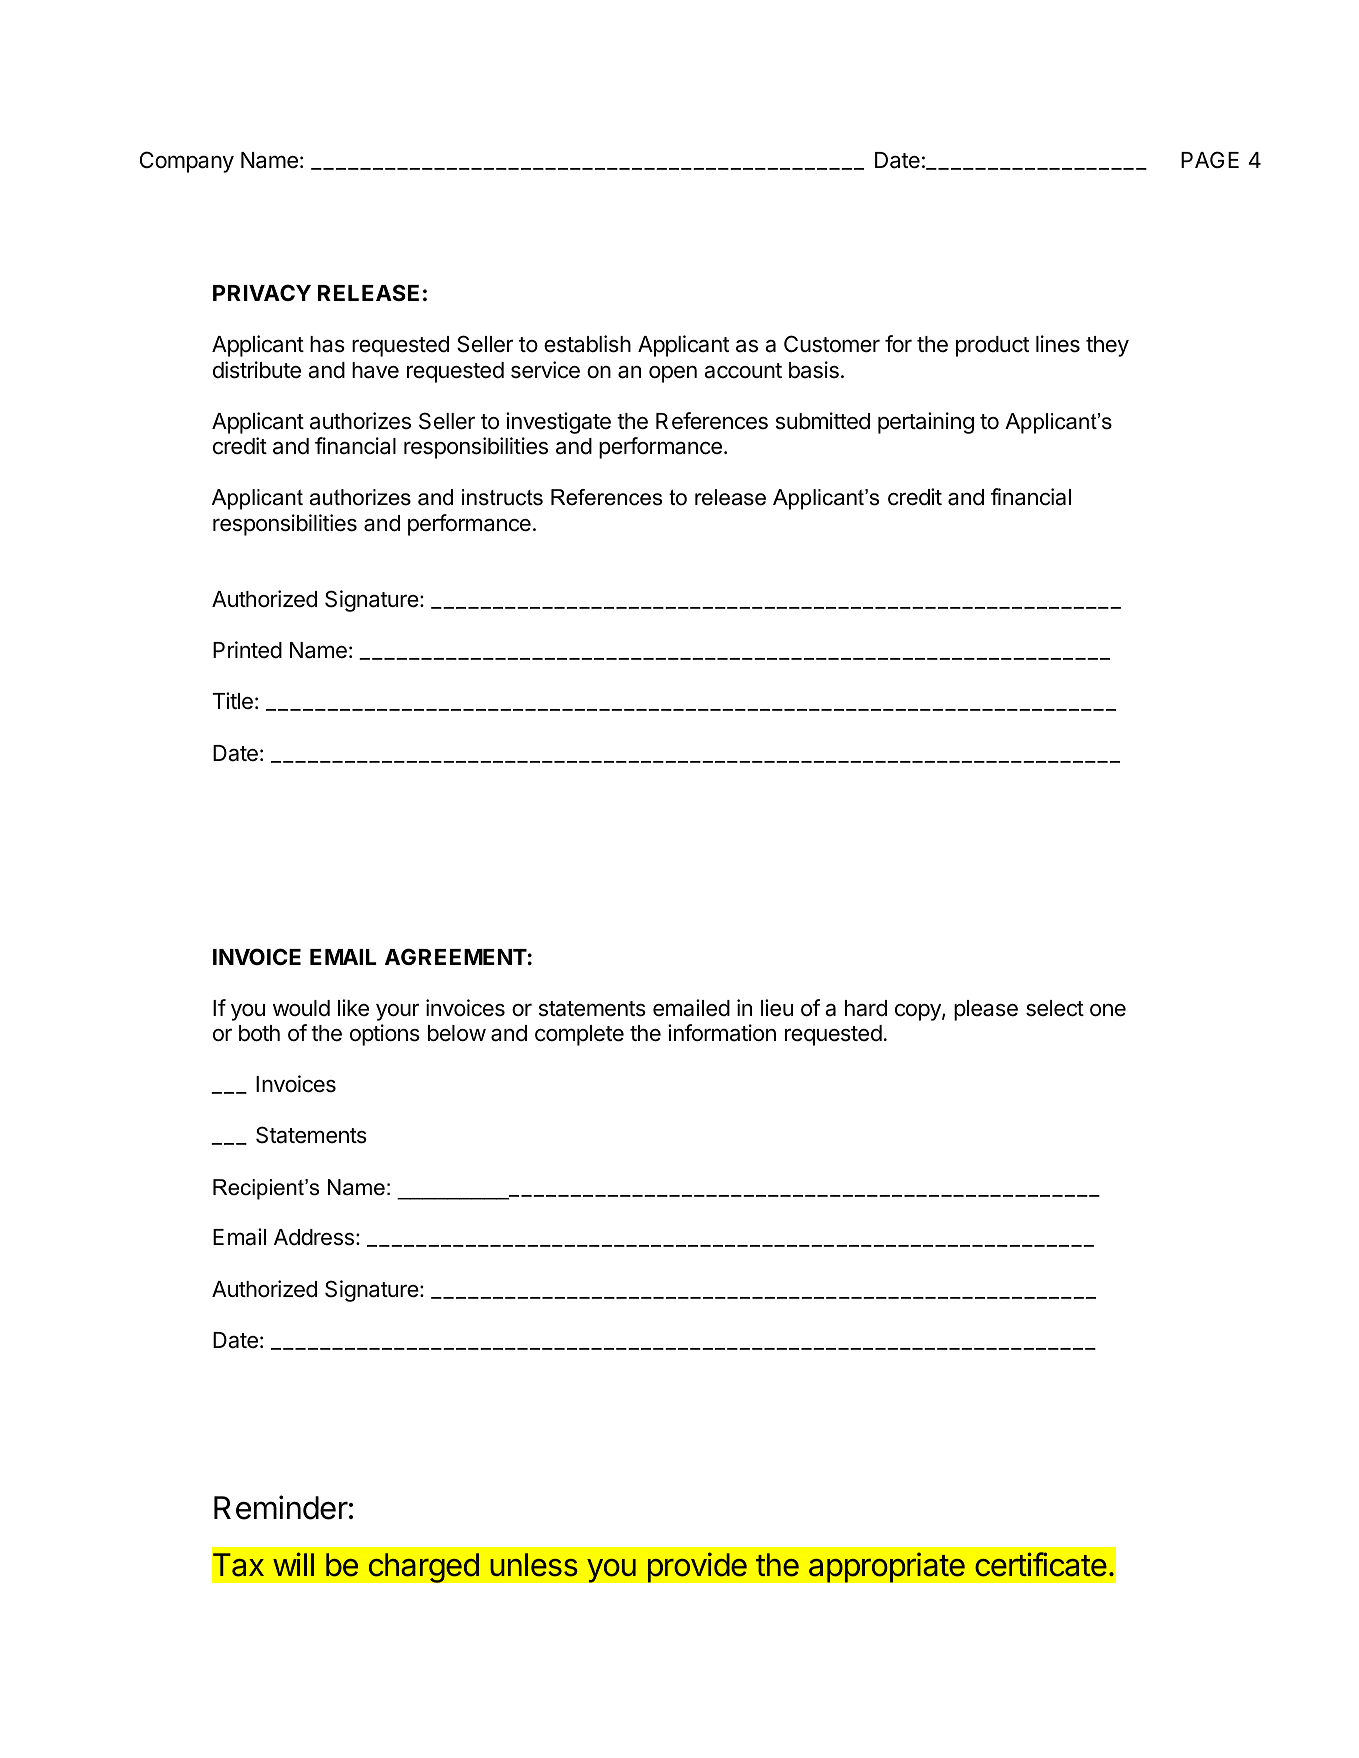 Image resolution: width=1359 pixels, height=1758 pixels. What do you see at coordinates (187, 162) in the image?
I see `Company` at bounding box center [187, 162].
